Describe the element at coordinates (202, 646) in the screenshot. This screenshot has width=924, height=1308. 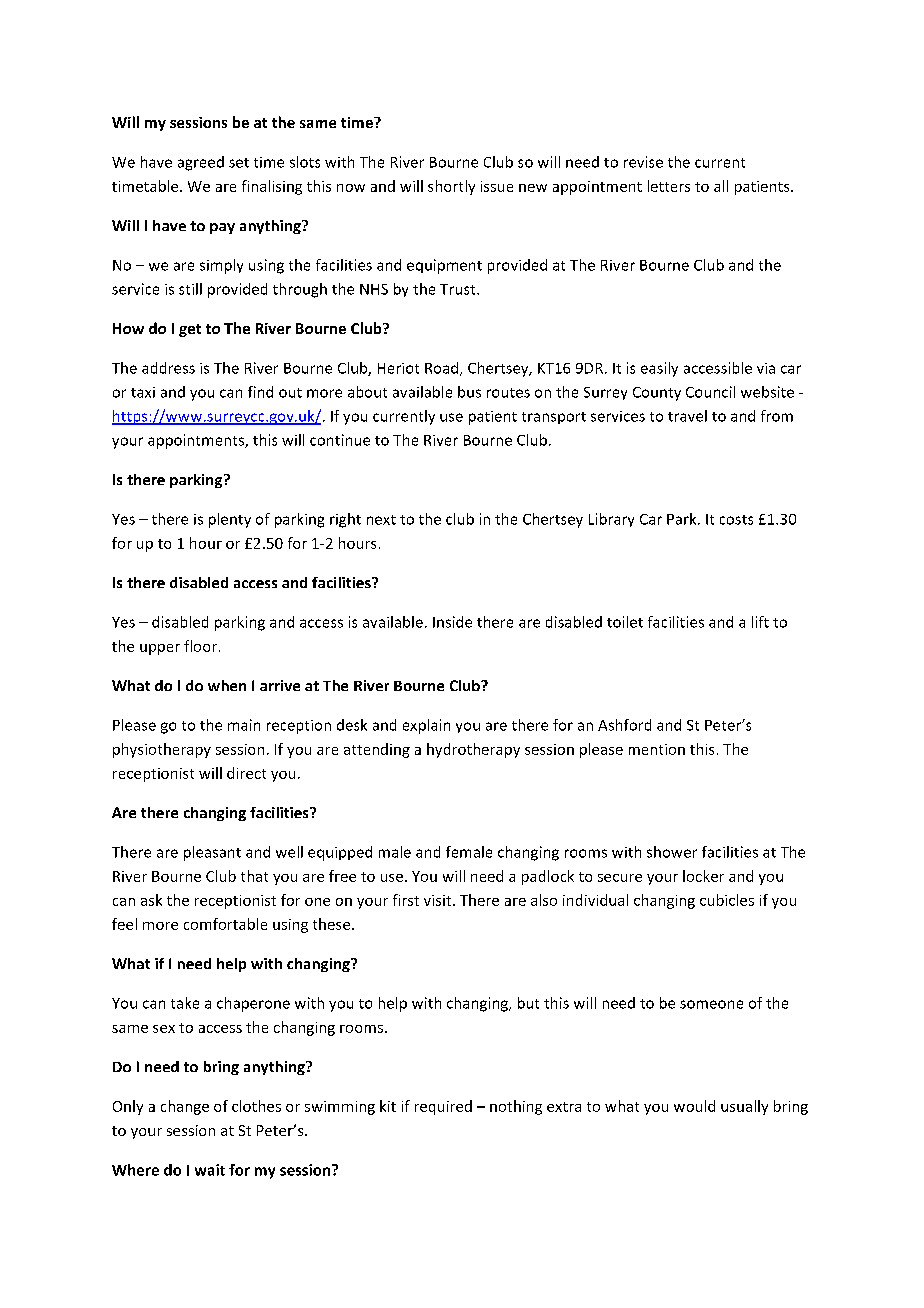
I see `floor` at that location.
